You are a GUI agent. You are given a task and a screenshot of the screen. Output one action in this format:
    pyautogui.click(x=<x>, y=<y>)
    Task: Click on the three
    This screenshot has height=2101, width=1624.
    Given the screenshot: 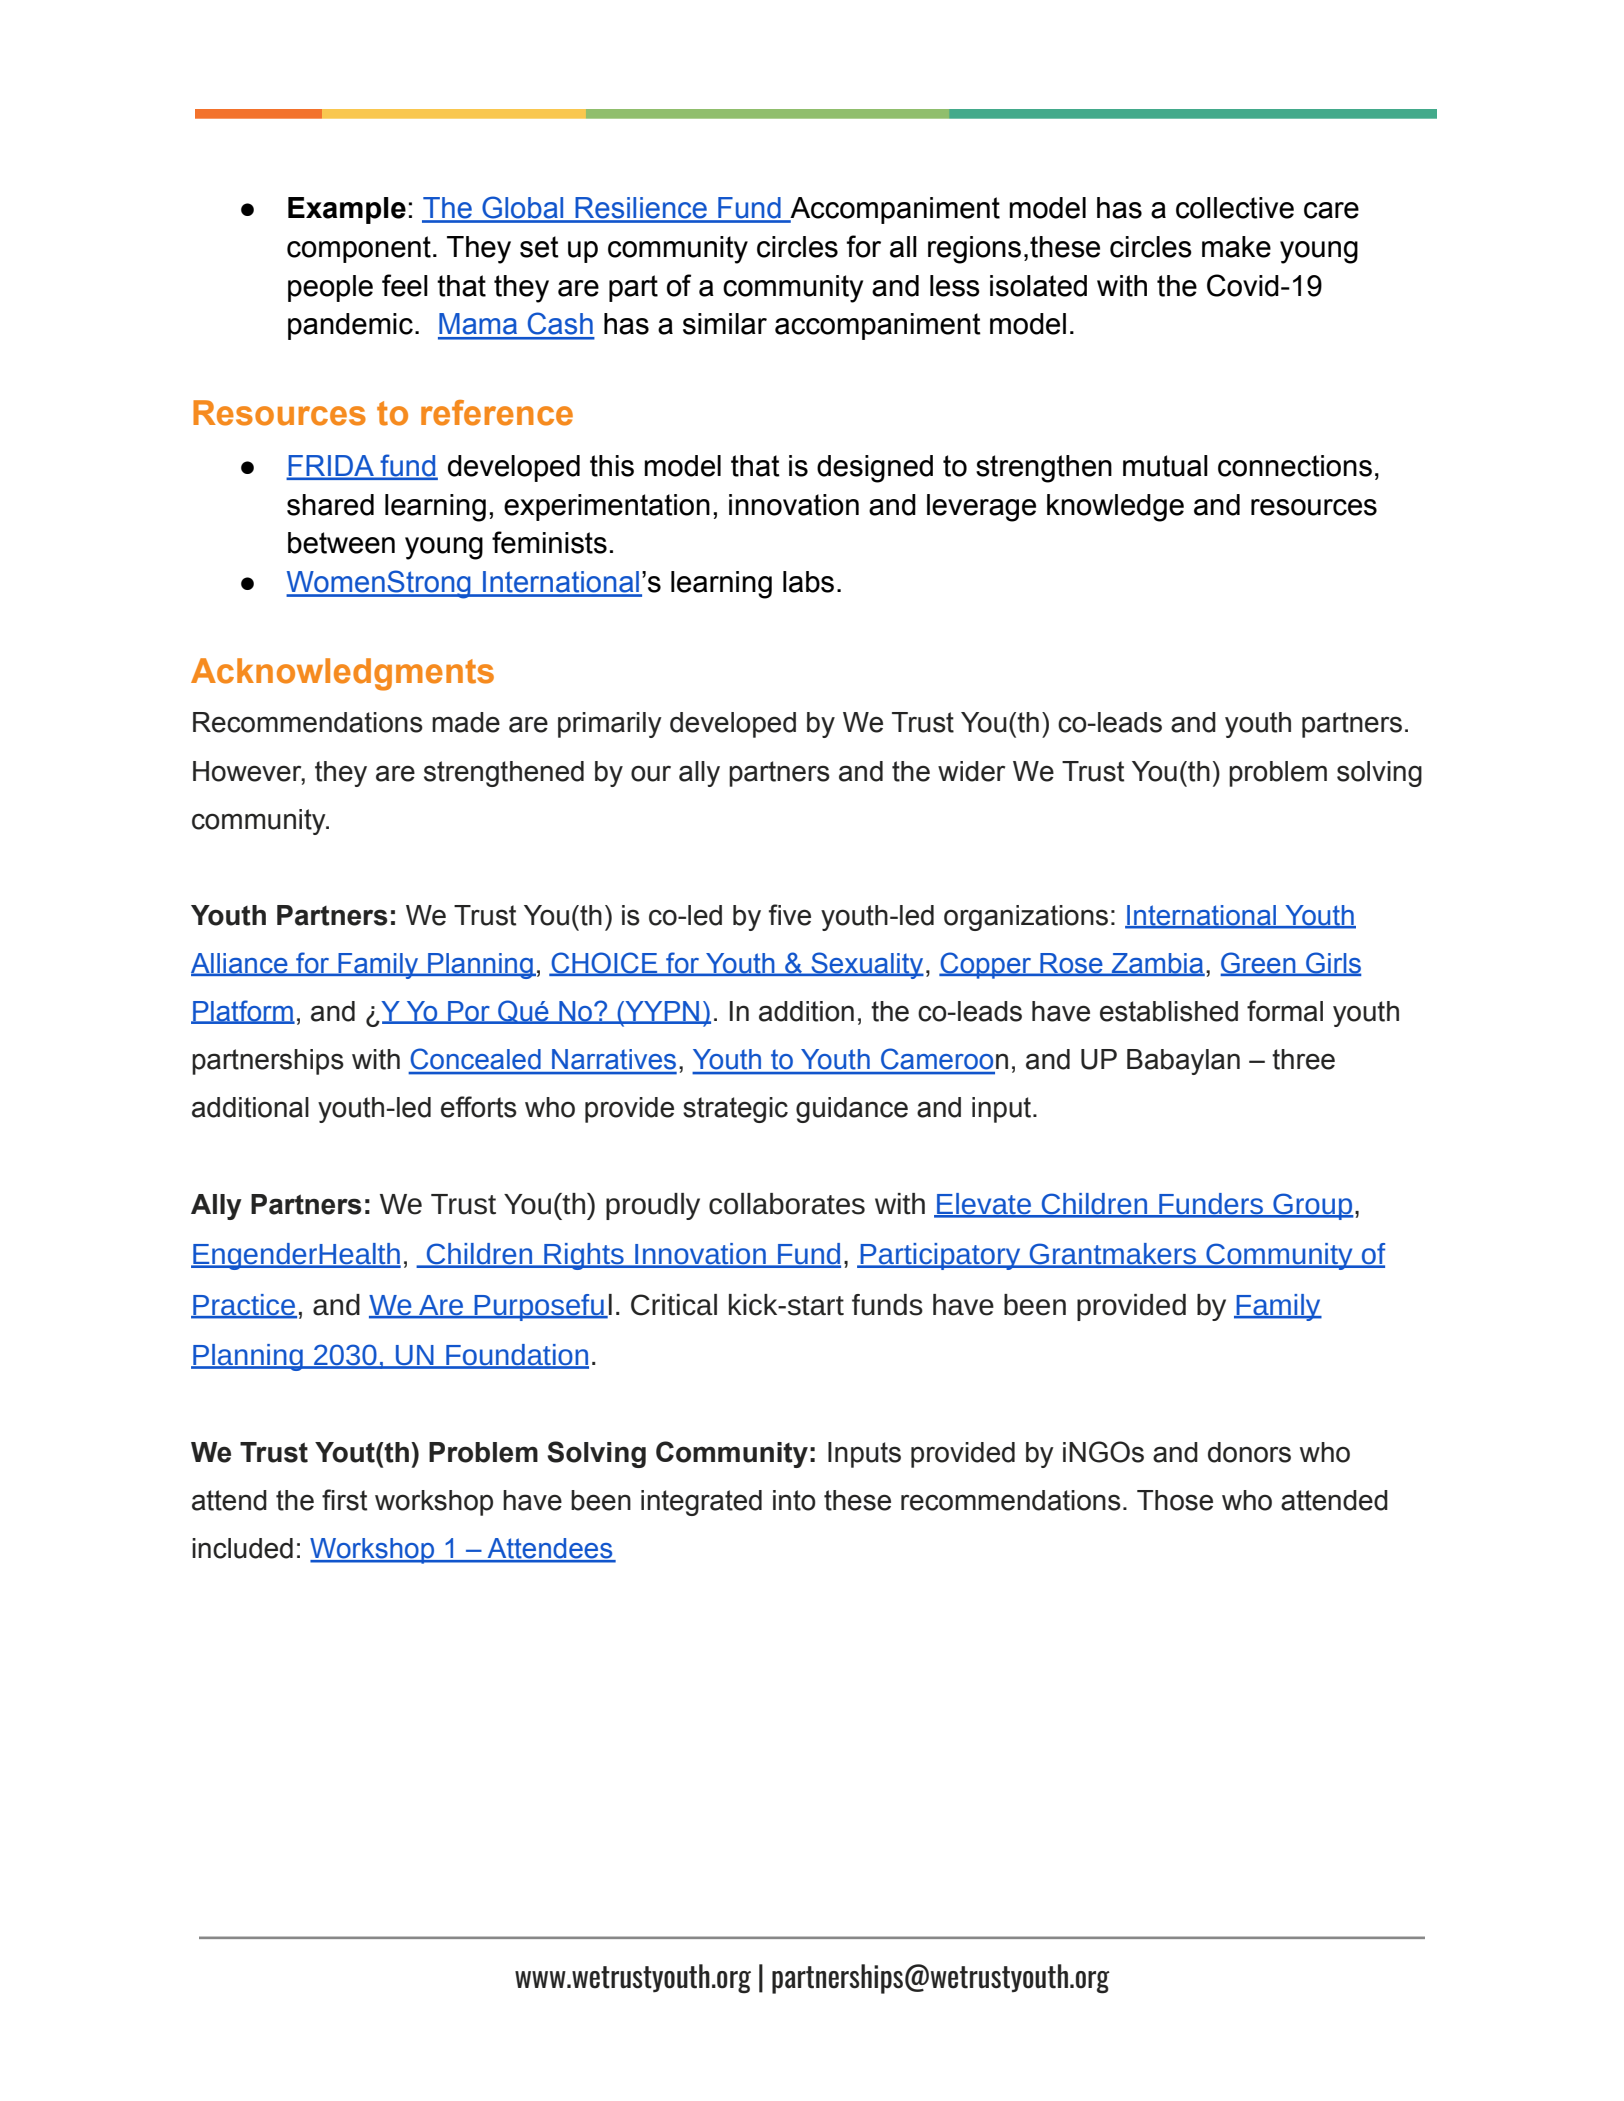 What is the action you would take?
    pyautogui.click(x=1303, y=1059)
